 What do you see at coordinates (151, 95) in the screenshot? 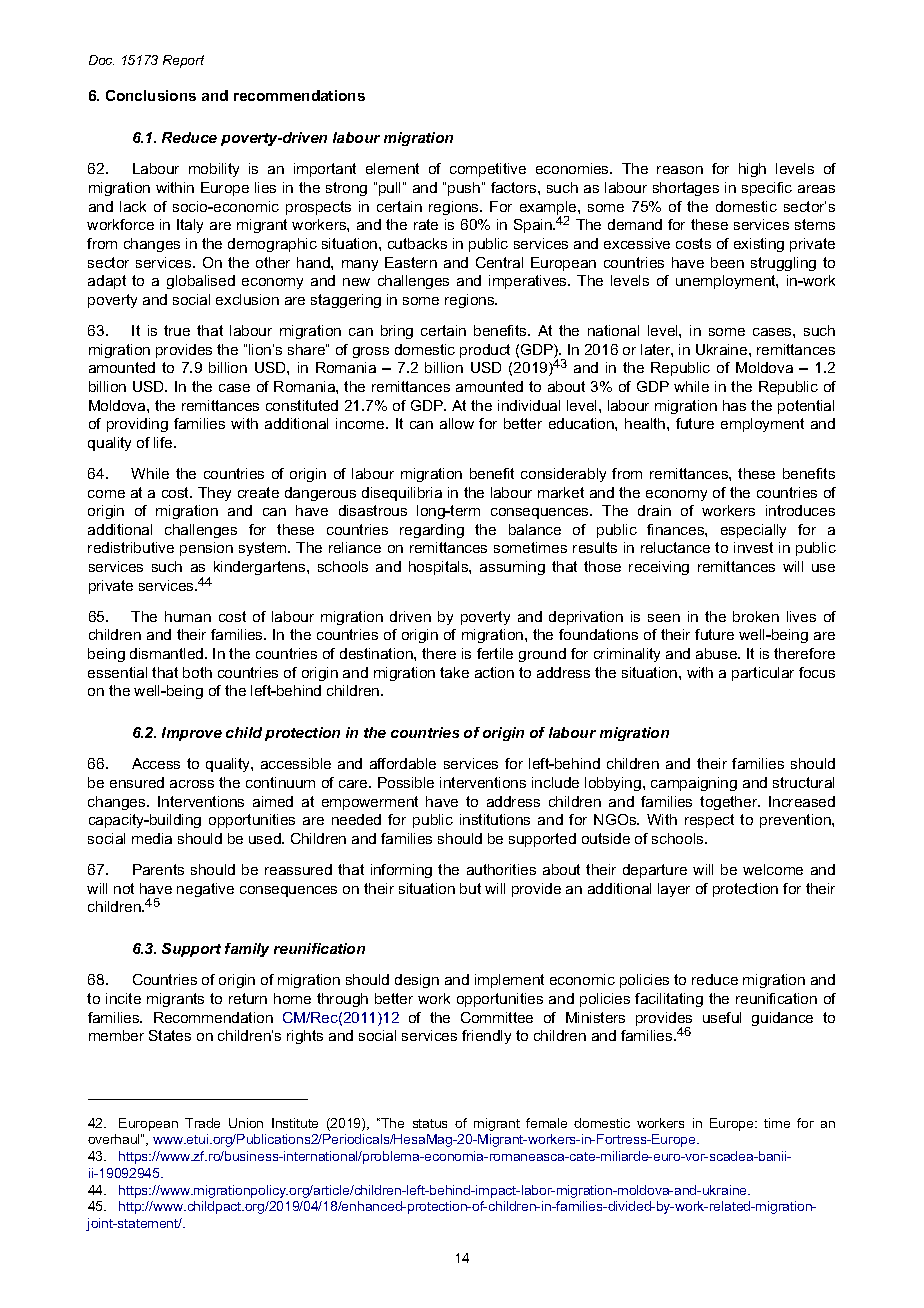
I see `Conclusions` at bounding box center [151, 95].
